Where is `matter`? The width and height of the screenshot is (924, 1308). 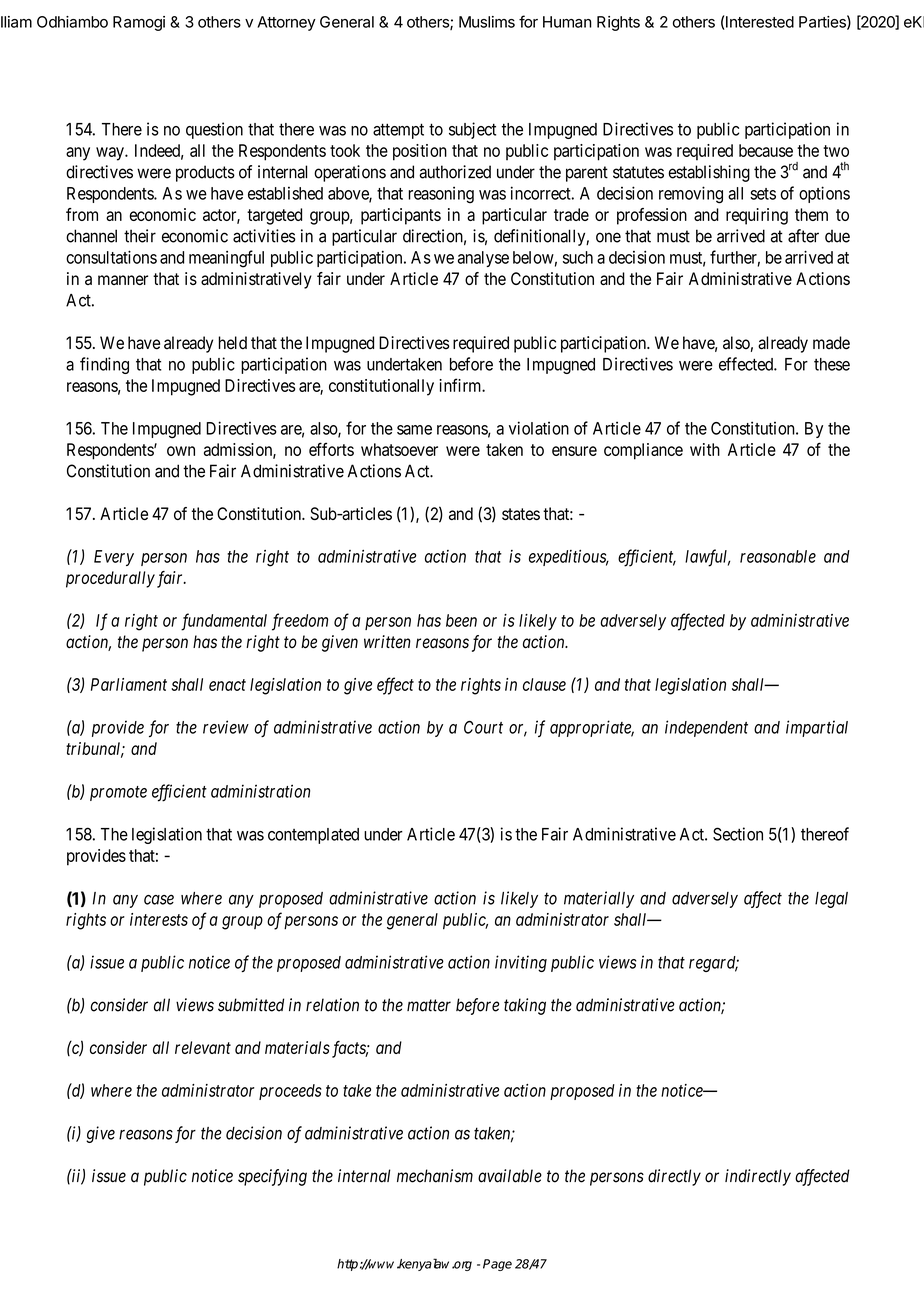 matter is located at coordinates (429, 1005).
